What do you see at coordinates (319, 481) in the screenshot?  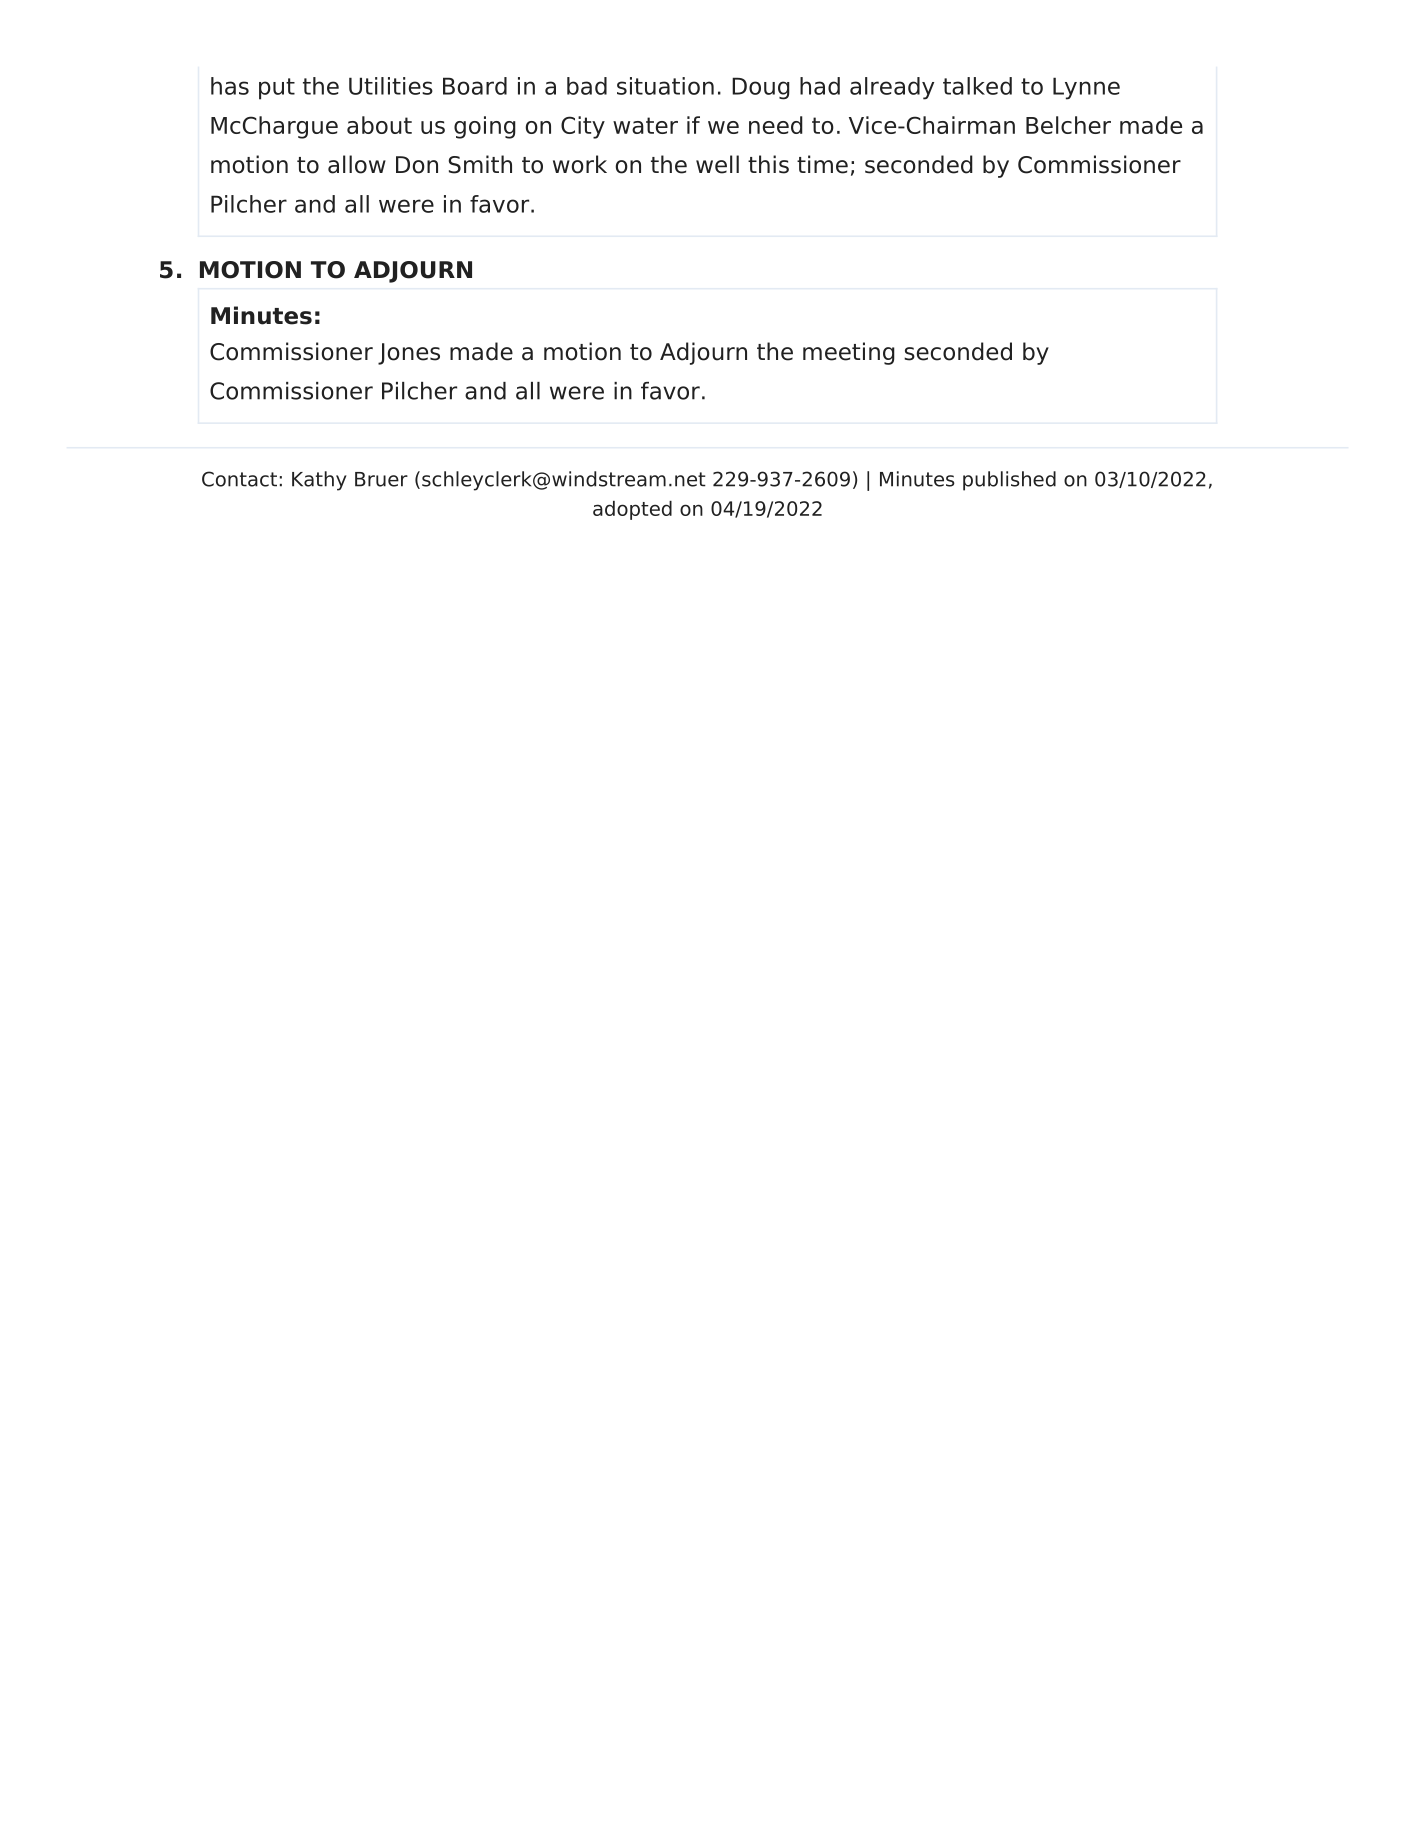 I see `Kathy` at bounding box center [319, 481].
